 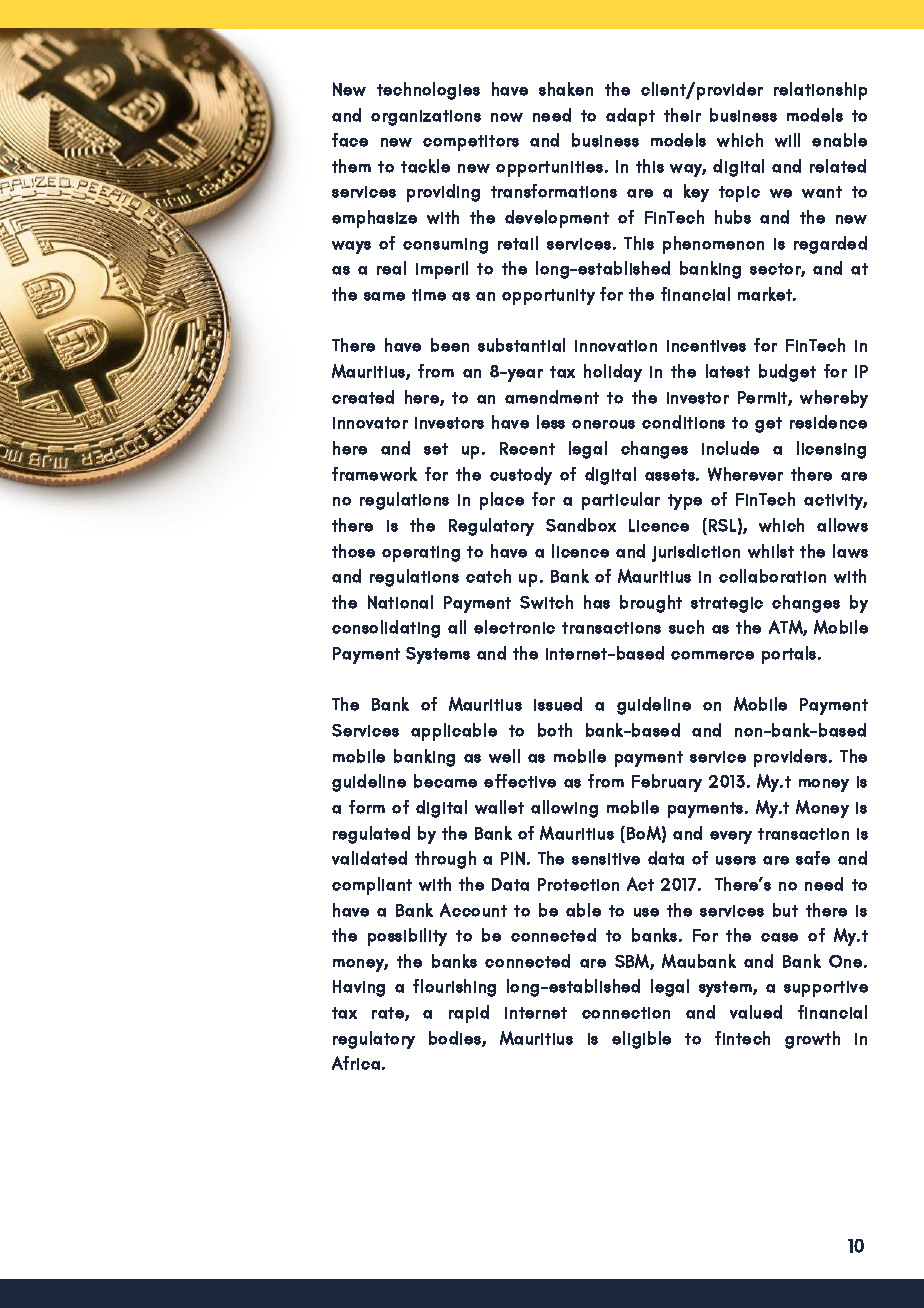 What do you see at coordinates (772, 576) in the document?
I see `collaboration` at bounding box center [772, 576].
